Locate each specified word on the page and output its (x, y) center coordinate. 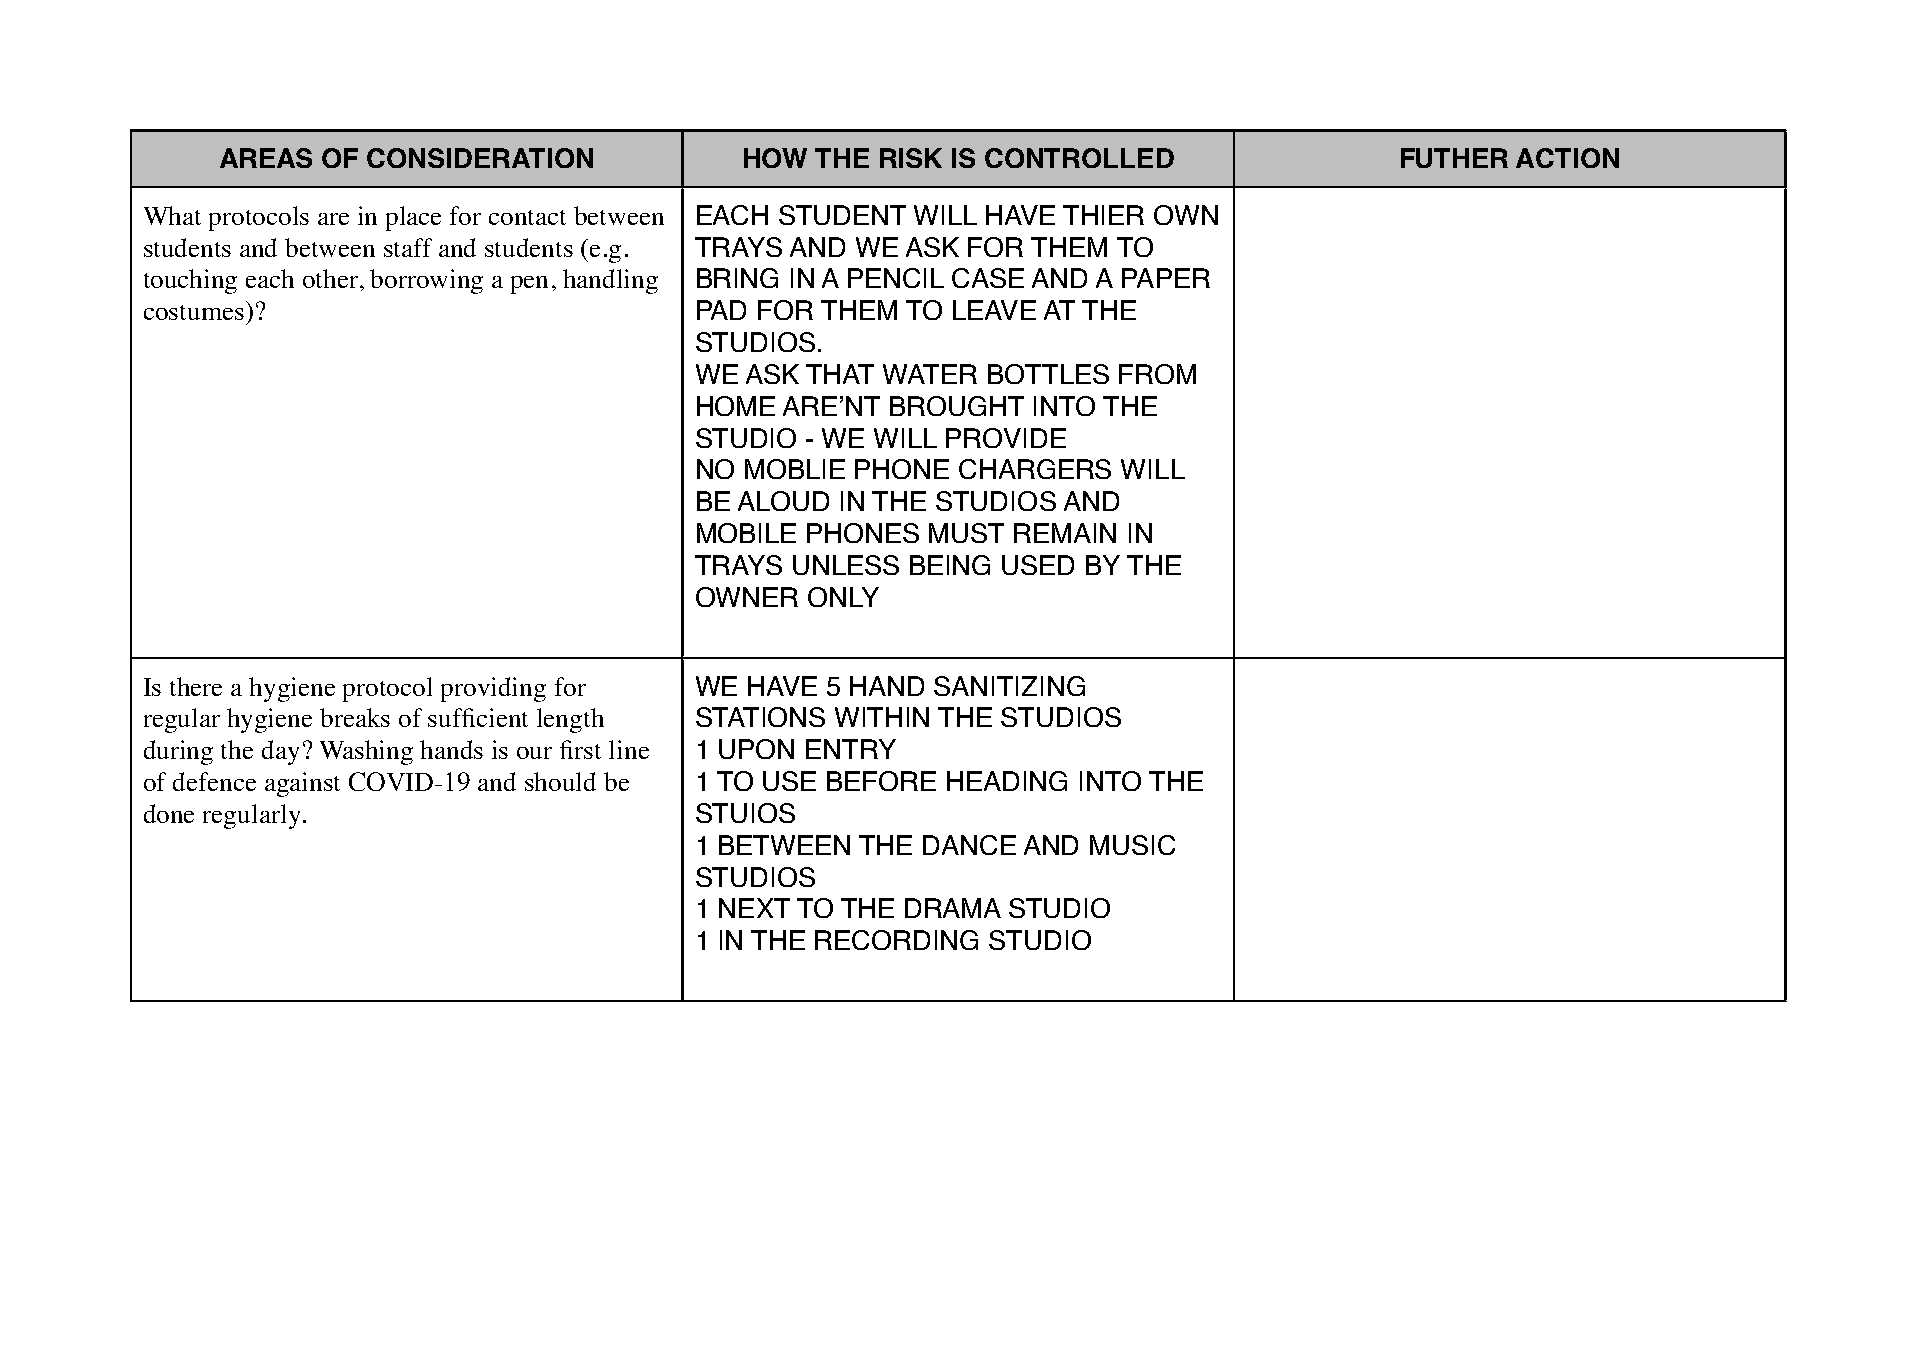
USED (1038, 565)
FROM (1157, 374)
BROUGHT (957, 406)
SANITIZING (1009, 686)
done (169, 813)
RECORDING (896, 940)
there (196, 686)
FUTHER (1454, 158)
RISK (911, 158)
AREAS (266, 158)
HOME (736, 406)
